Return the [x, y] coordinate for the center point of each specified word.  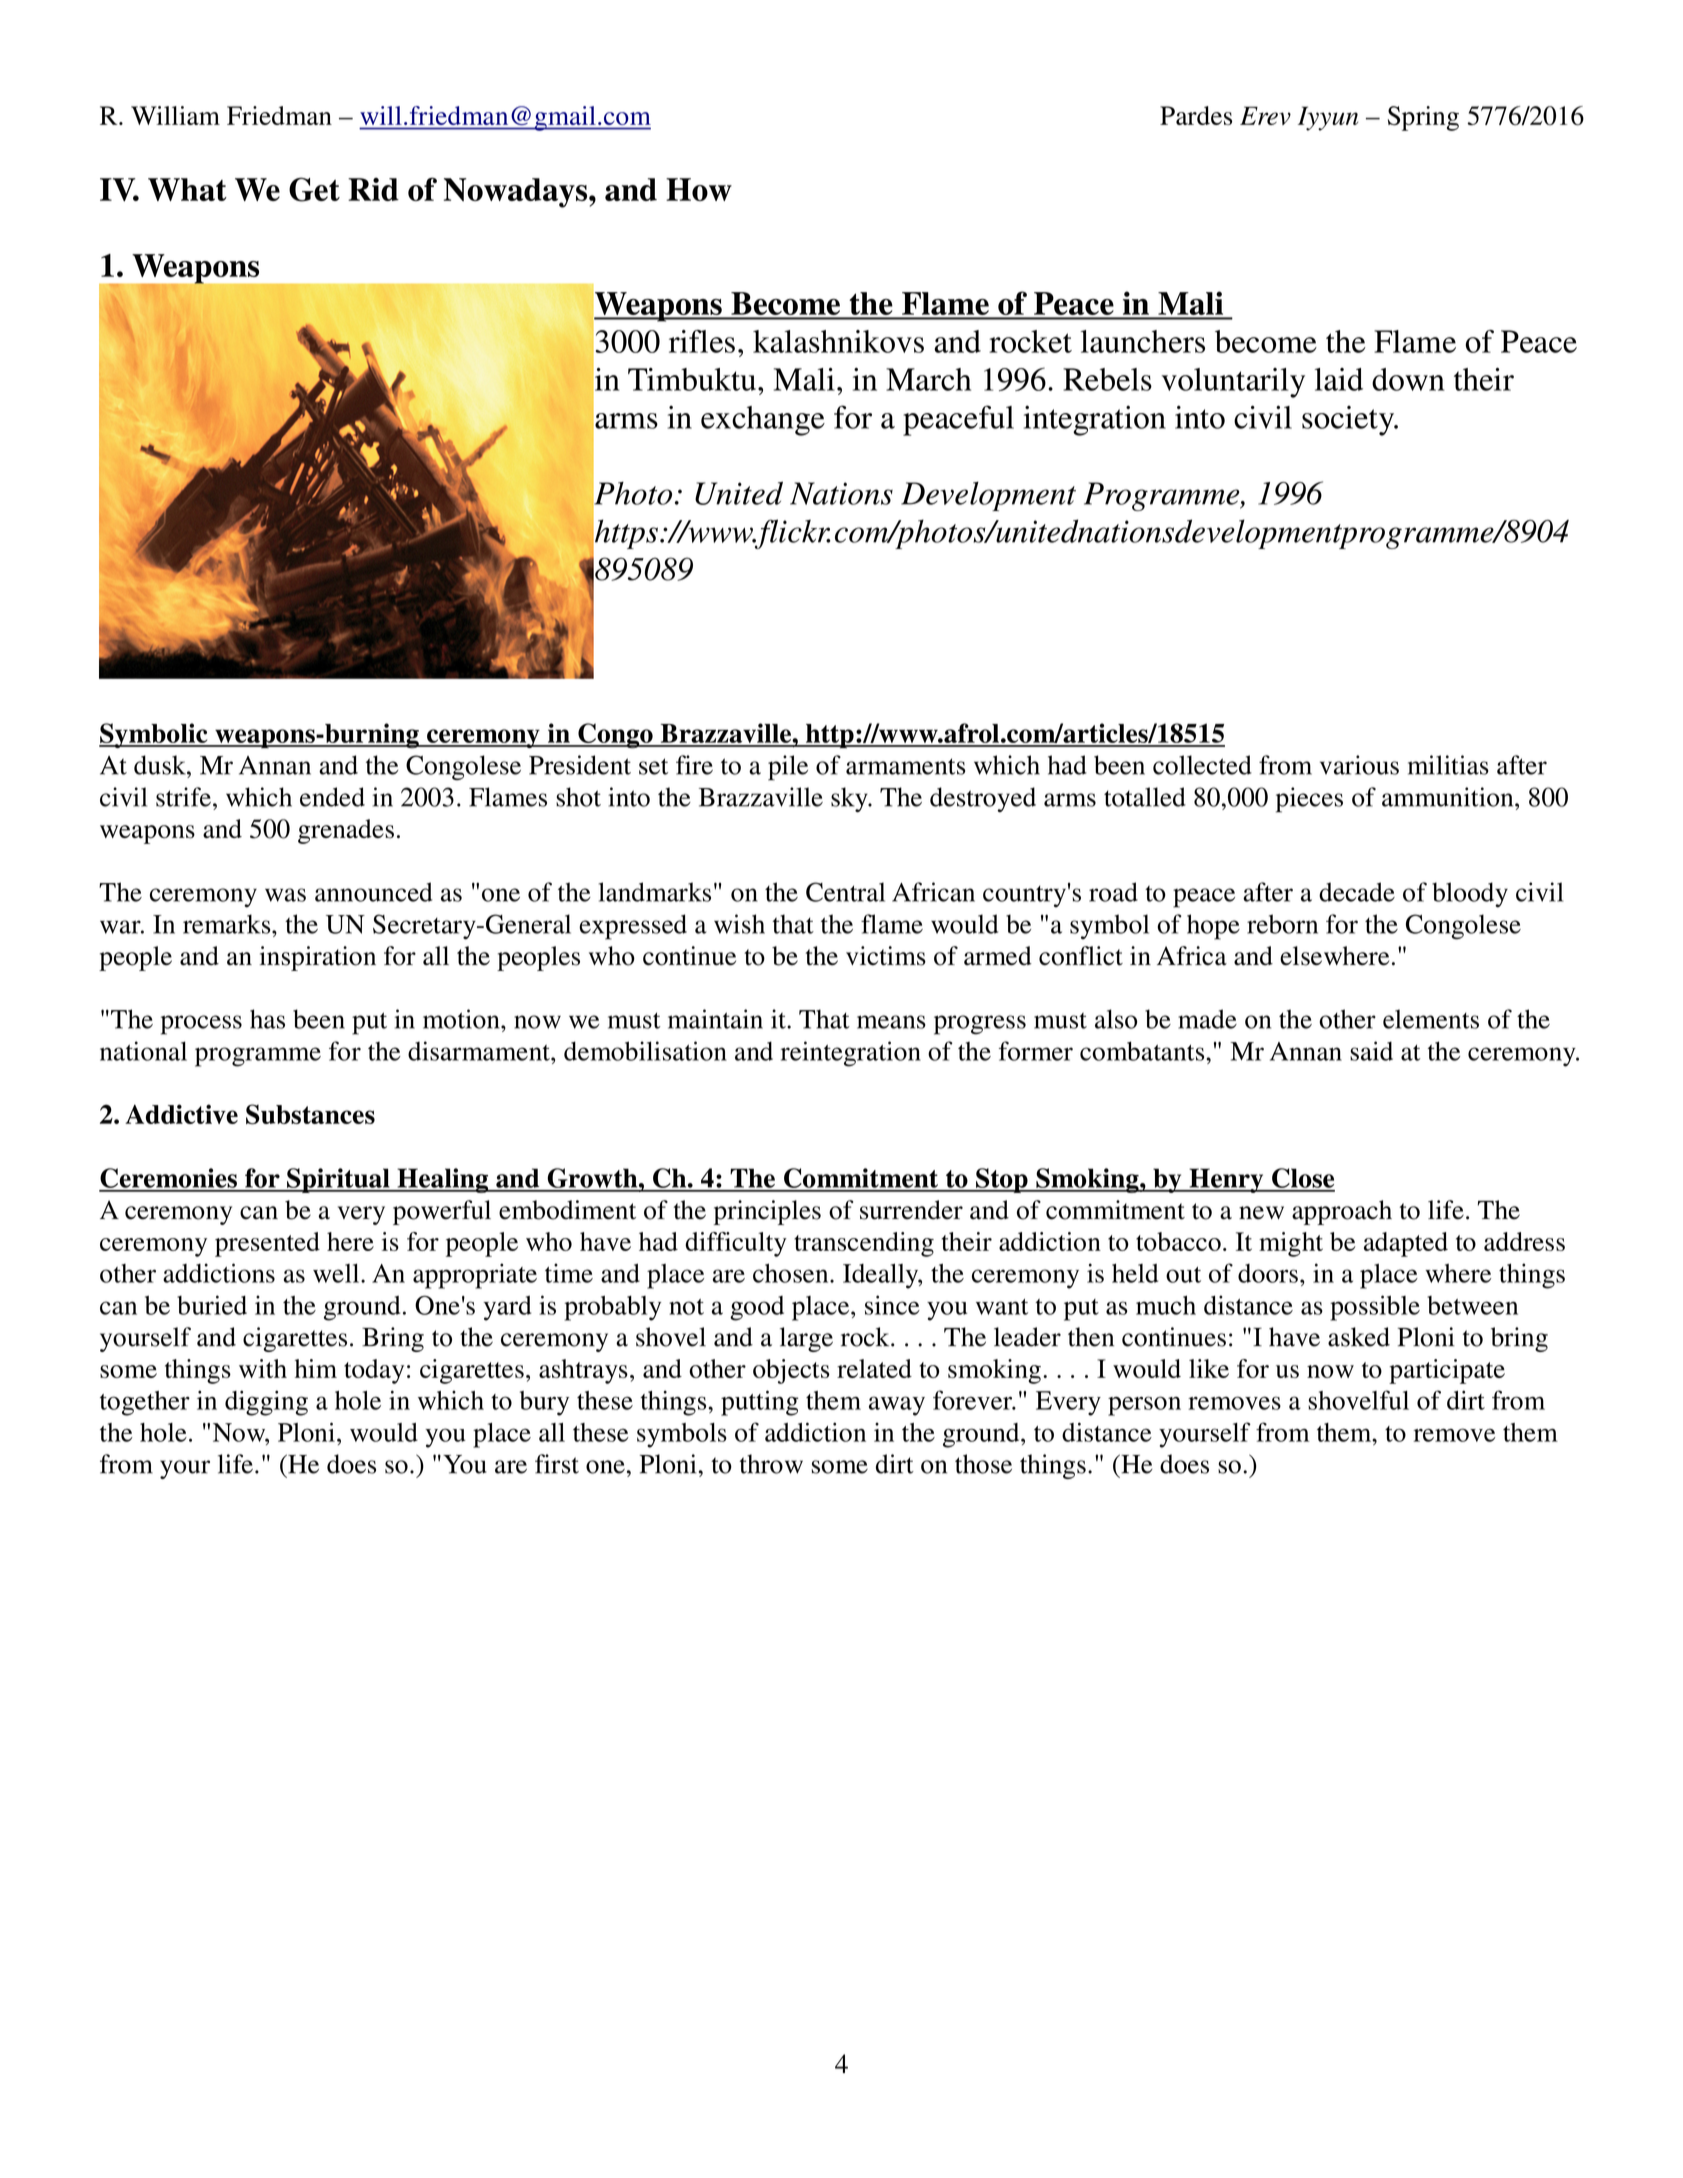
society [1349, 421]
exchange [763, 421]
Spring [1423, 118]
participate [1447, 1371]
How [699, 189]
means [891, 1022]
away [897, 1406]
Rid [373, 189]
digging [266, 1403]
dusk [161, 765]
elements [1431, 1019]
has [267, 1019]
